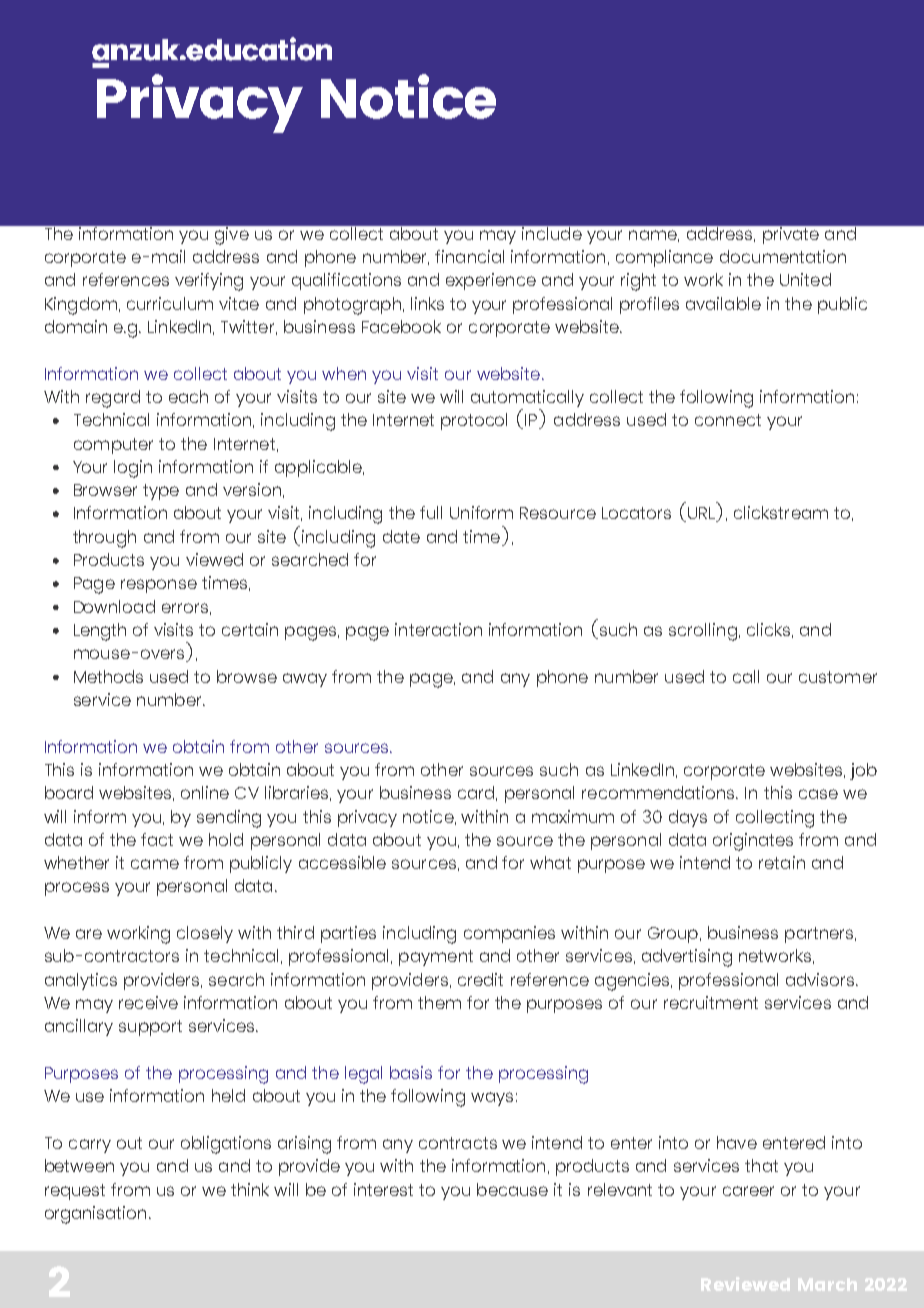  What do you see at coordinates (161, 492) in the document?
I see `type` at bounding box center [161, 492].
